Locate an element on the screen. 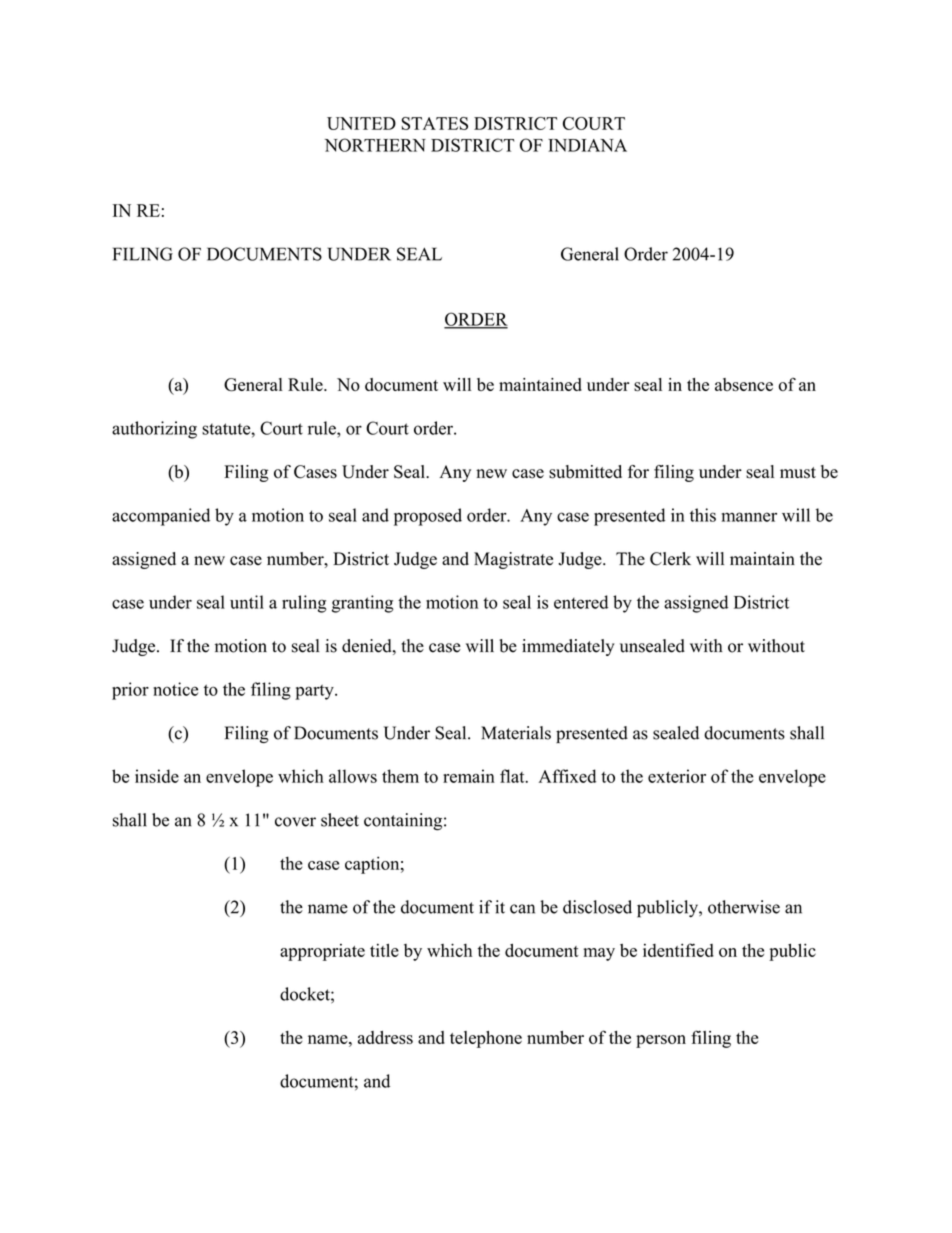 This screenshot has height=1233, width=952. telephone is located at coordinates (486, 1039).
